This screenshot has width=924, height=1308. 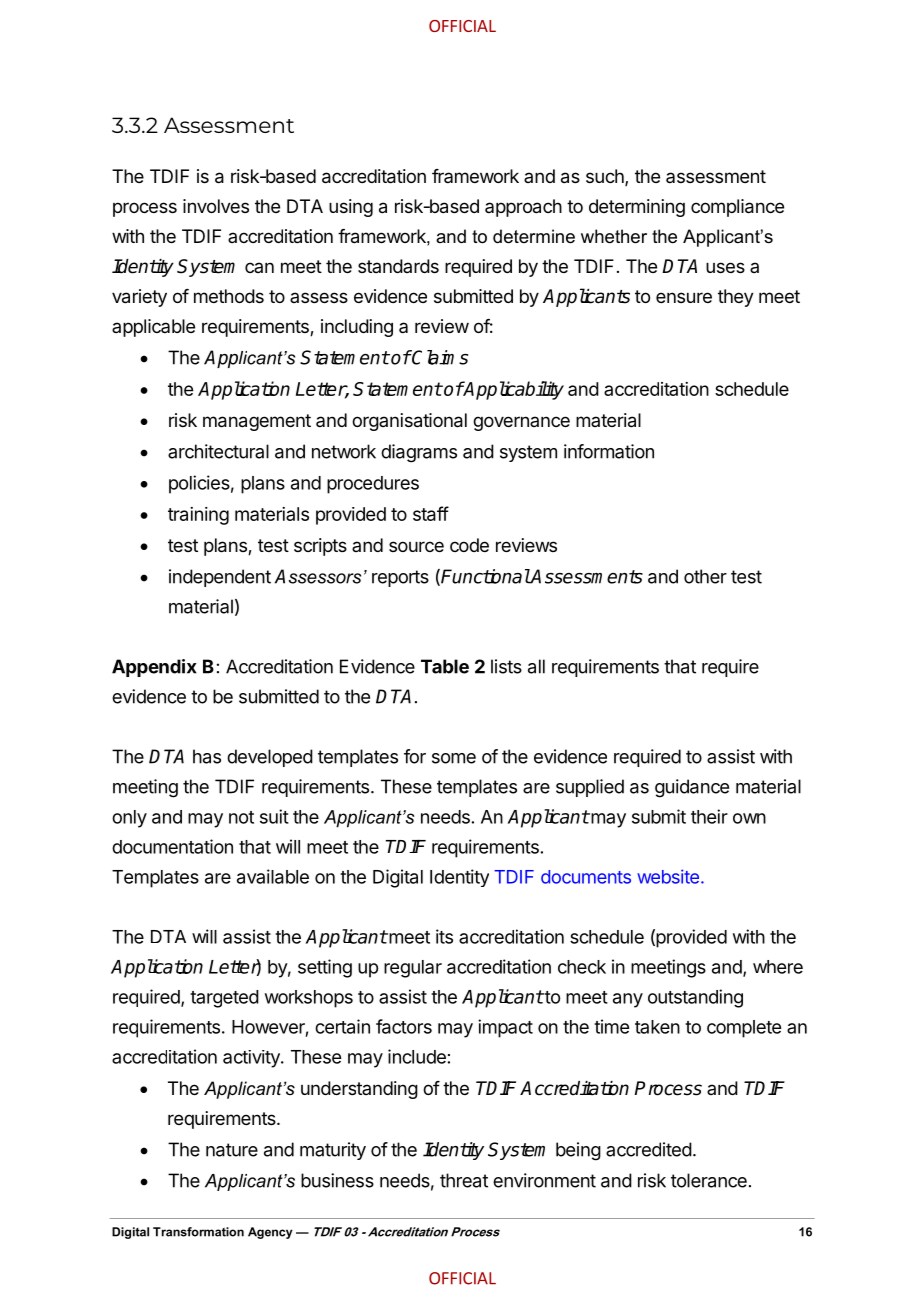 I want to click on guidance, so click(x=692, y=788).
